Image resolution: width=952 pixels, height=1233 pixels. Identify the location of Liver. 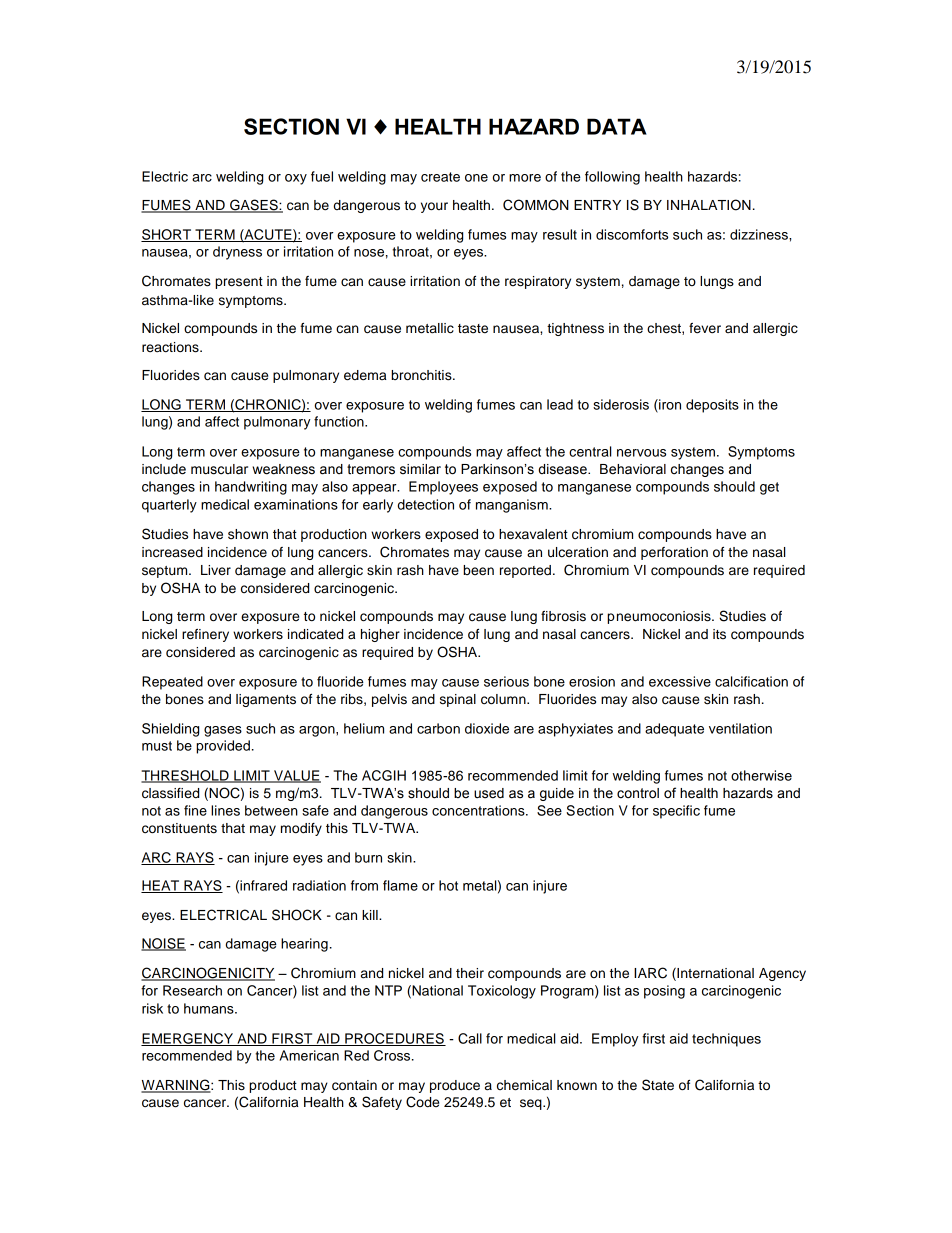
(216, 570).
